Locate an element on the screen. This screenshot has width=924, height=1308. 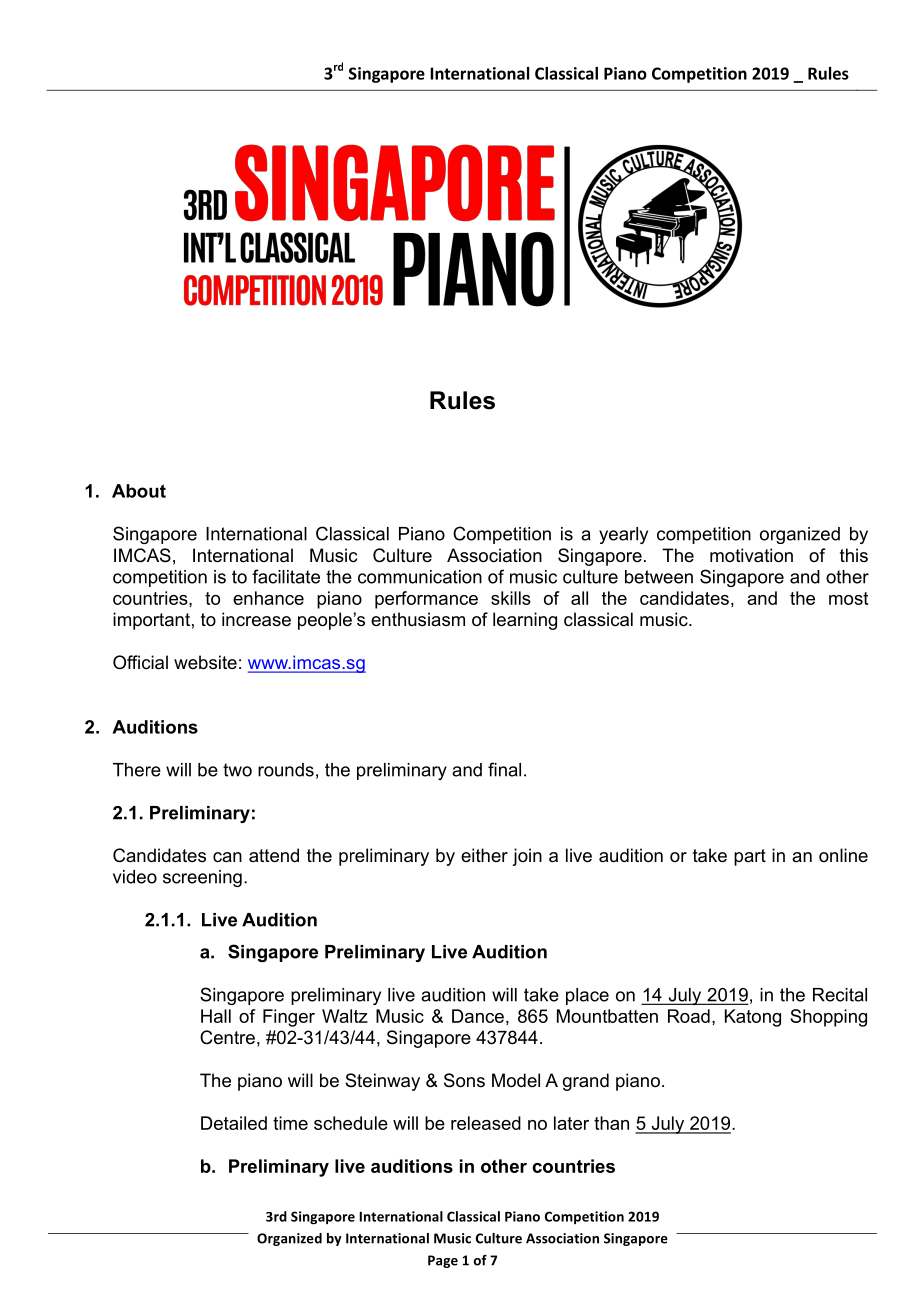
motivation is located at coordinates (751, 555).
